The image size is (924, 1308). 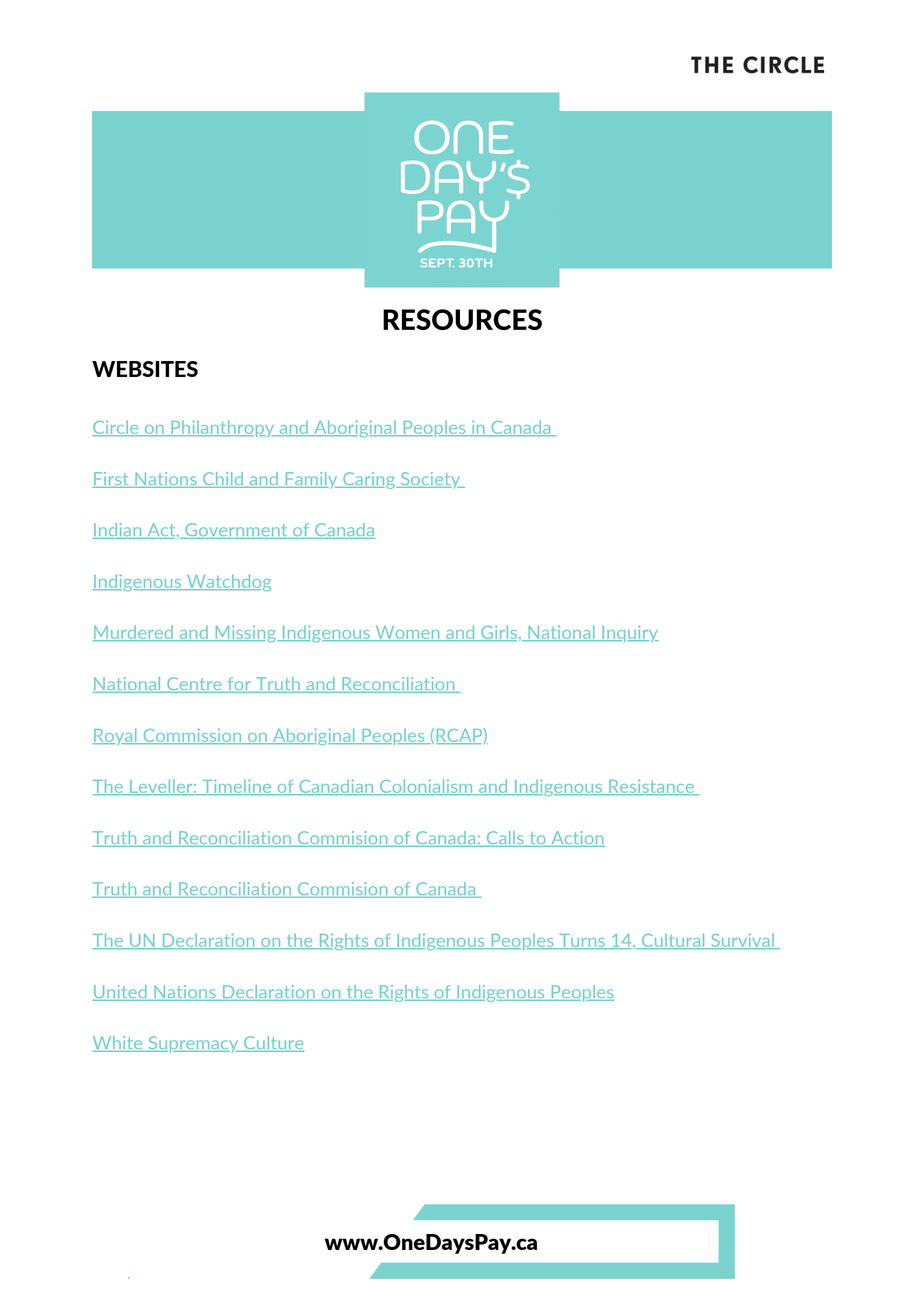 I want to click on Watchdog, so click(x=228, y=582).
